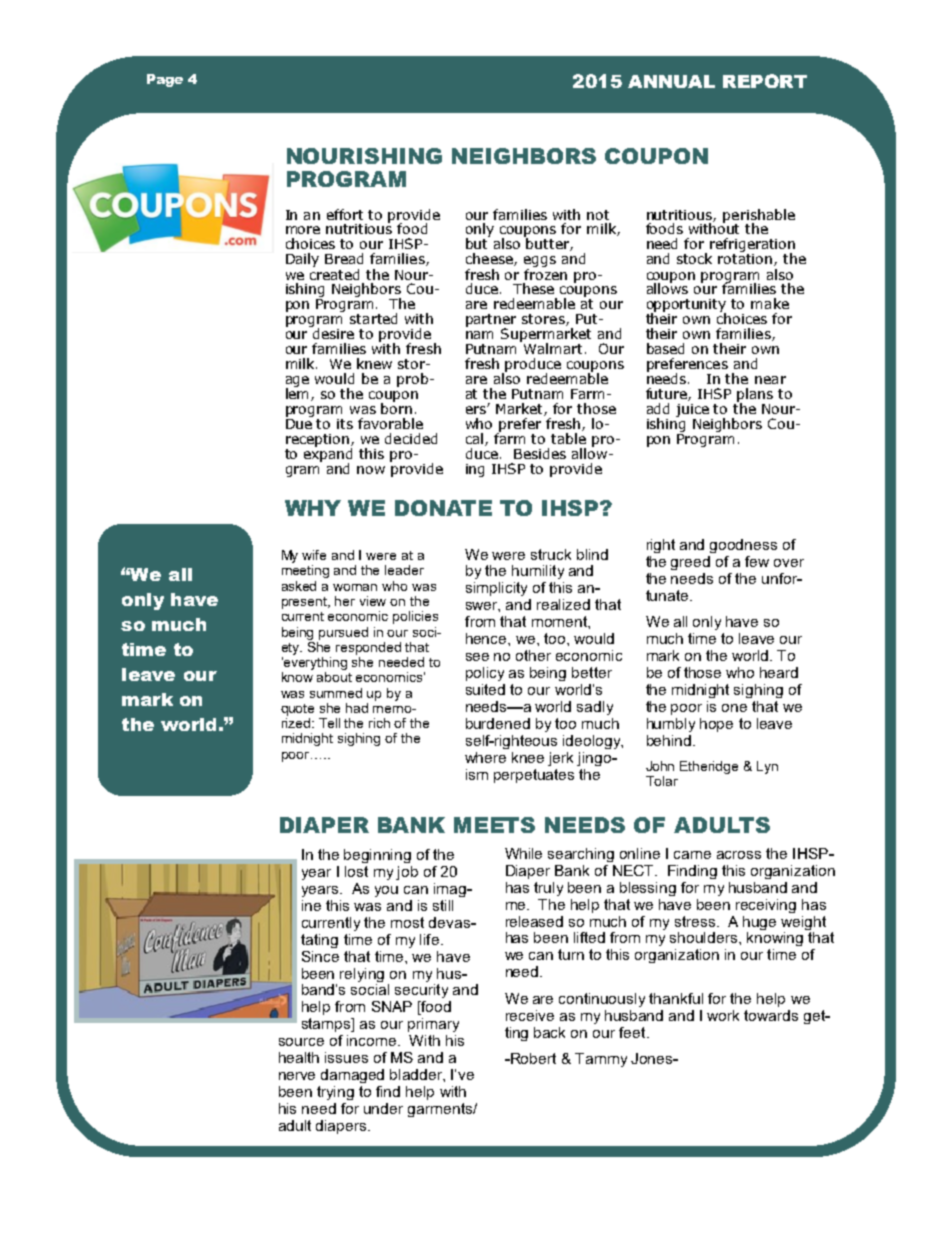  I want to click on Page, so click(165, 80).
